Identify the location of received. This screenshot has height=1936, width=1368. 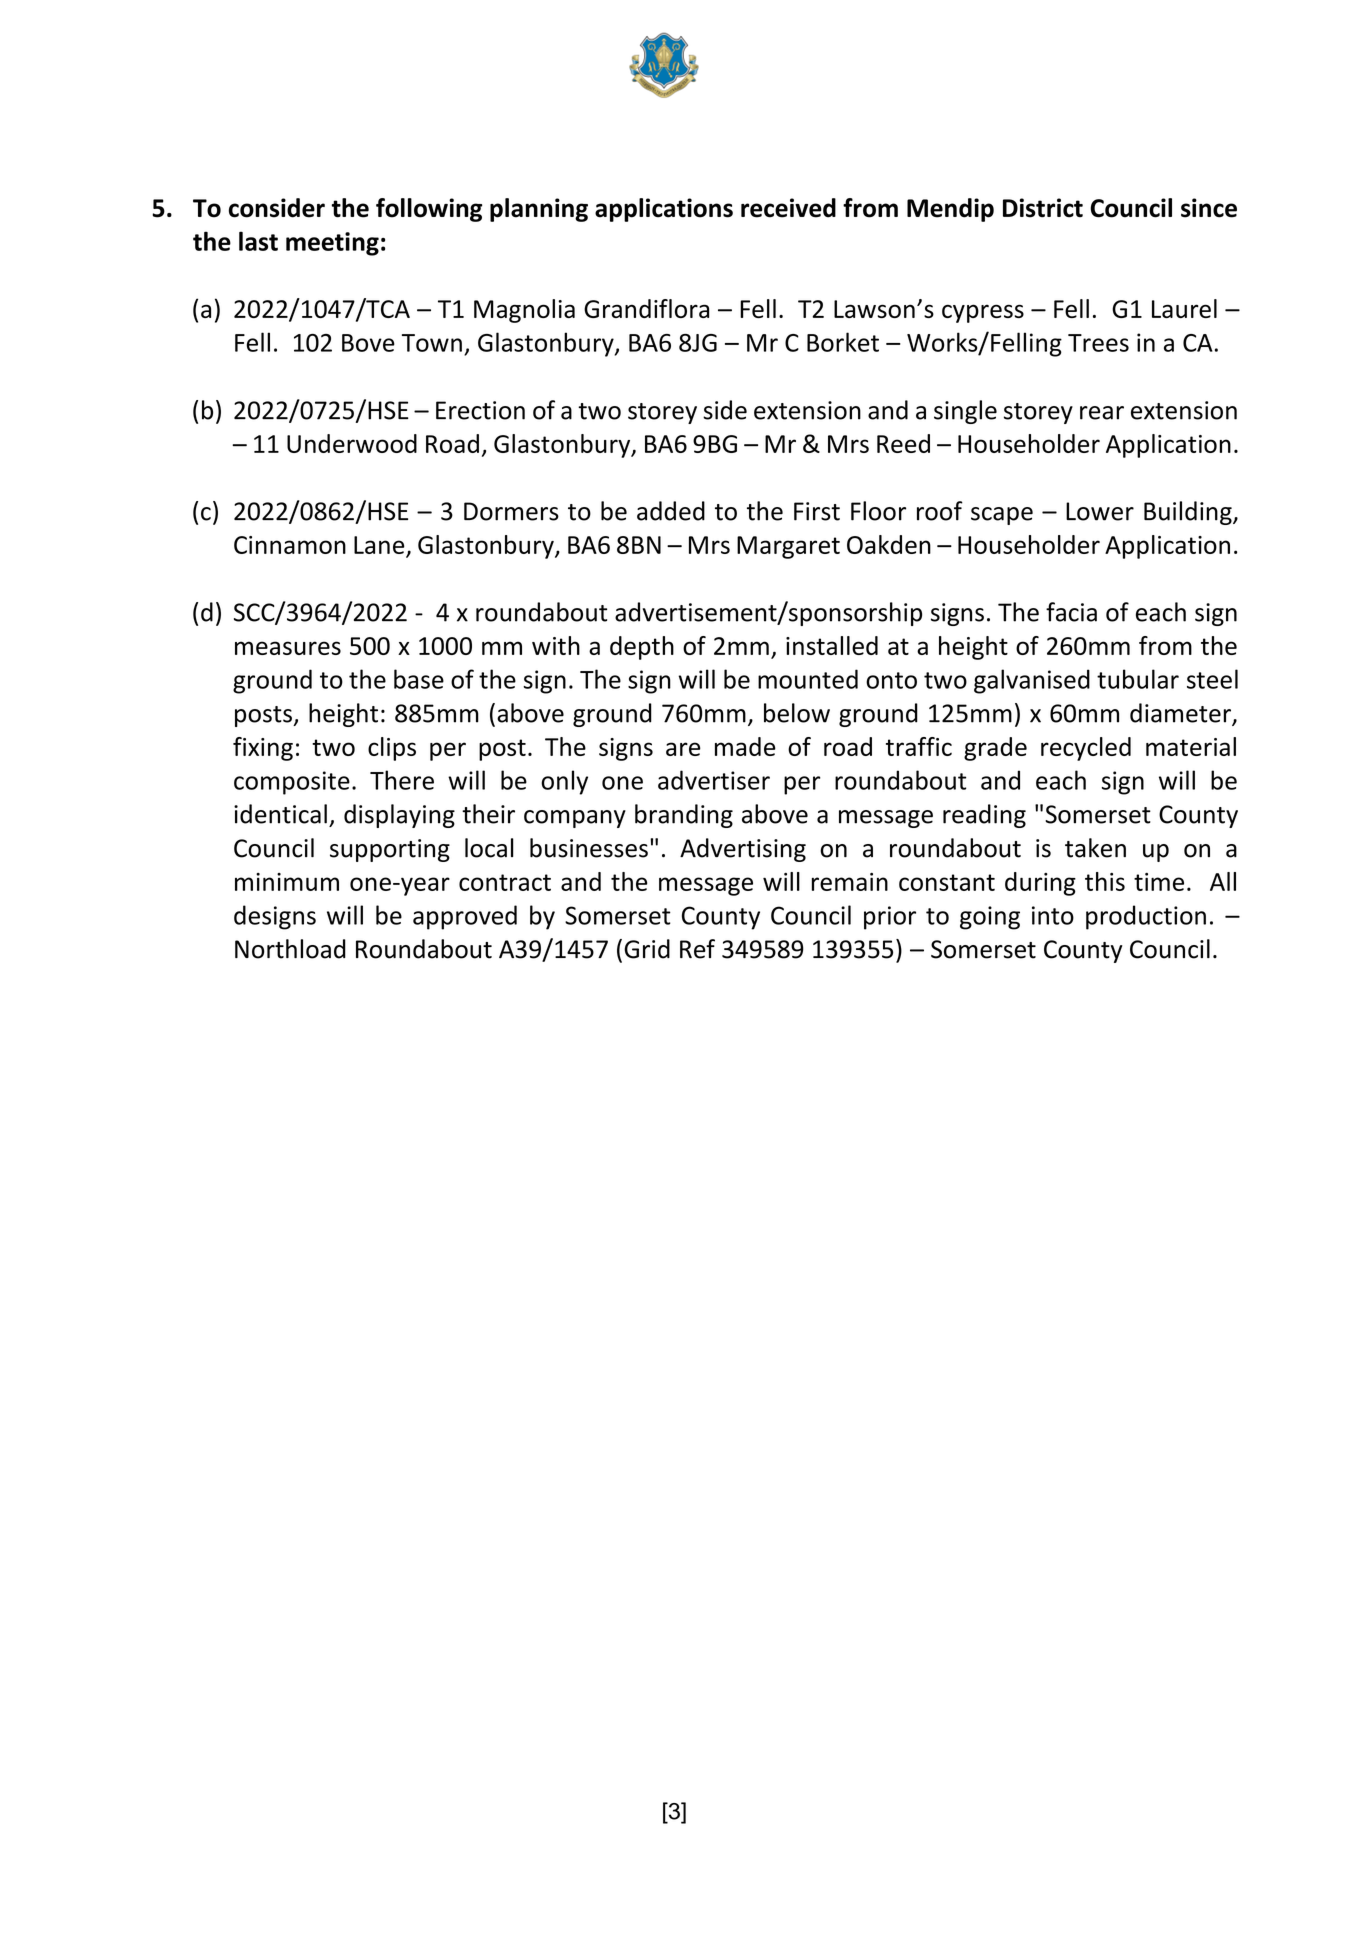
(788, 208).
